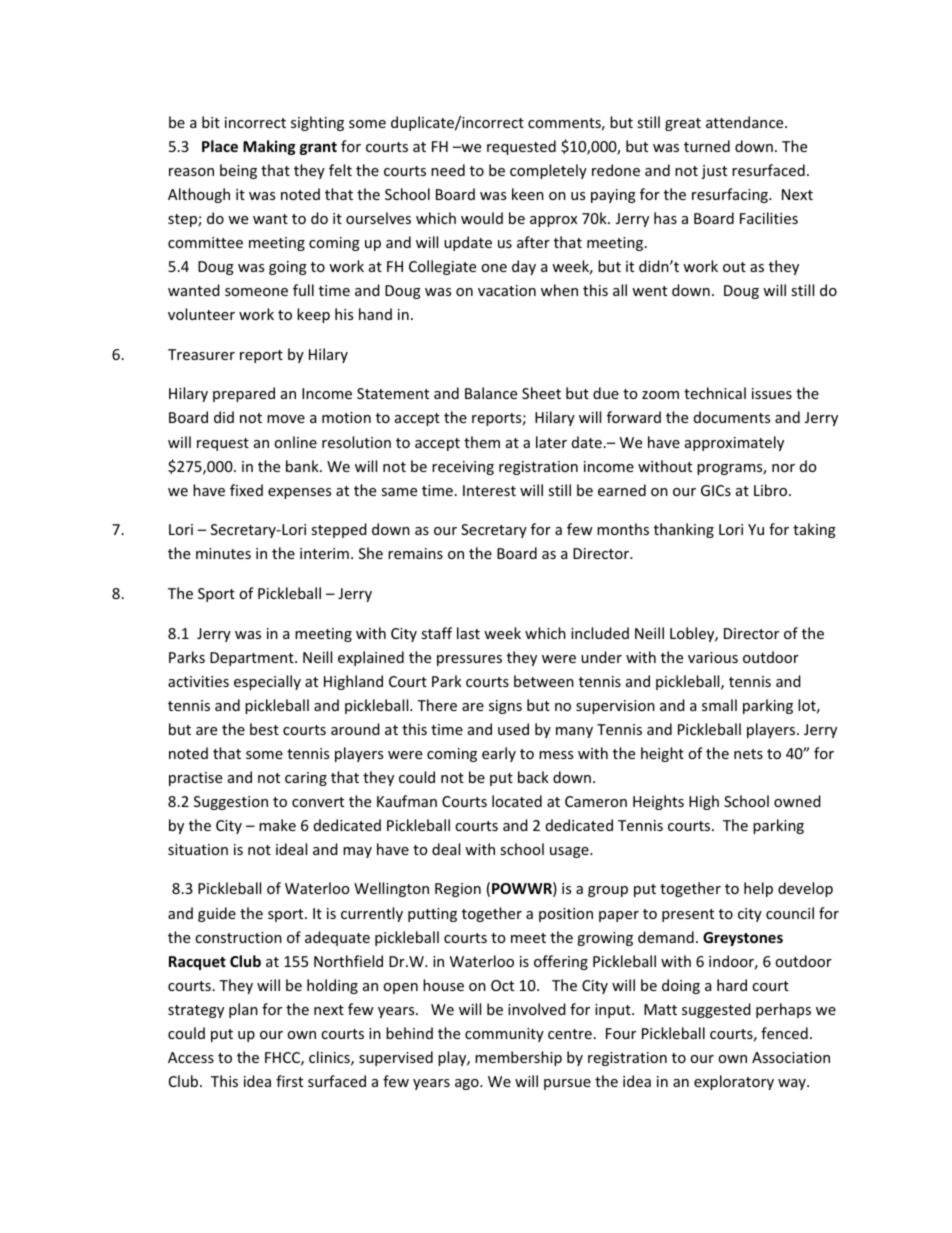  Describe the element at coordinates (499, 754) in the image. I see `early` at that location.
